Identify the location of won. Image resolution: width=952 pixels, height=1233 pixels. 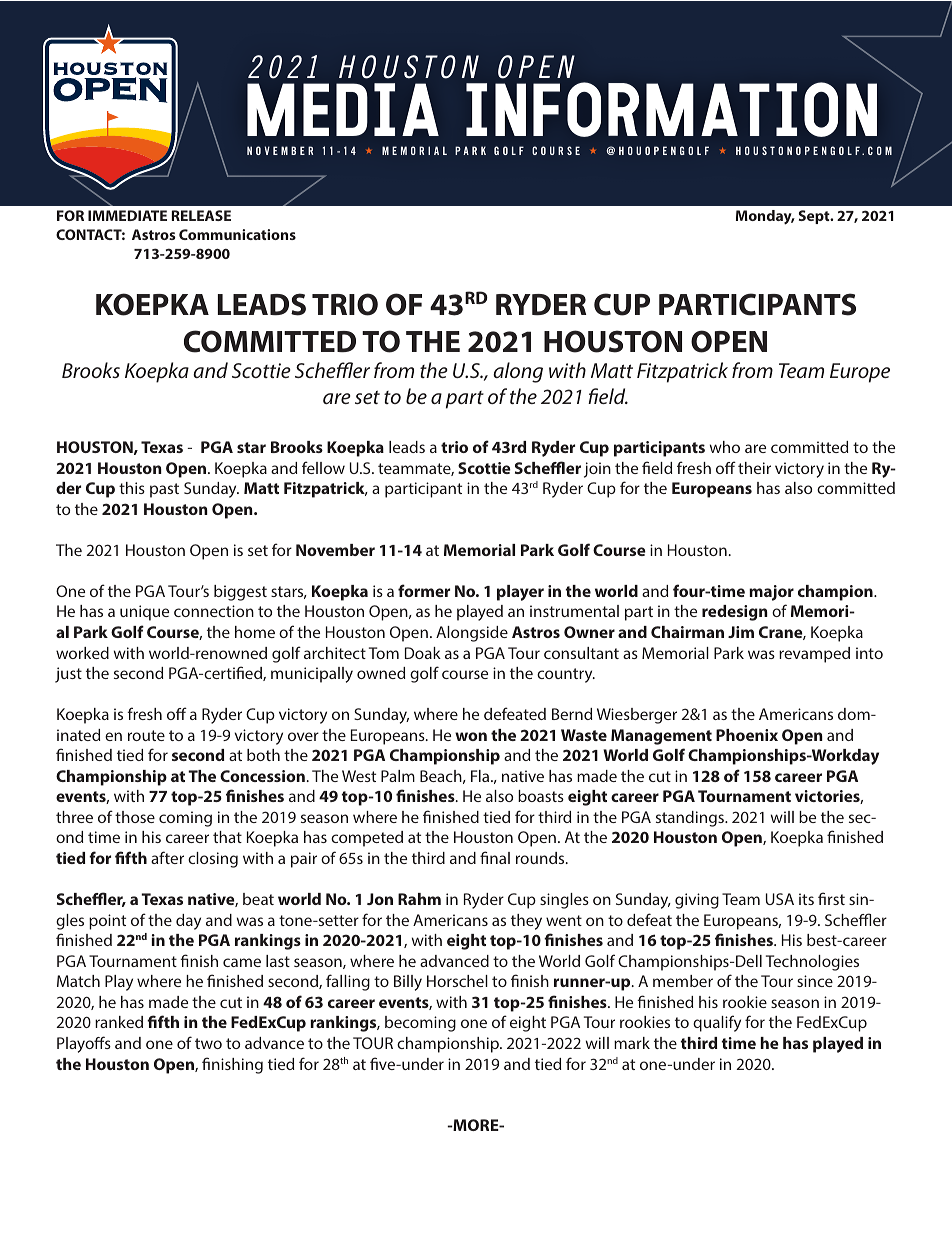
(471, 736).
